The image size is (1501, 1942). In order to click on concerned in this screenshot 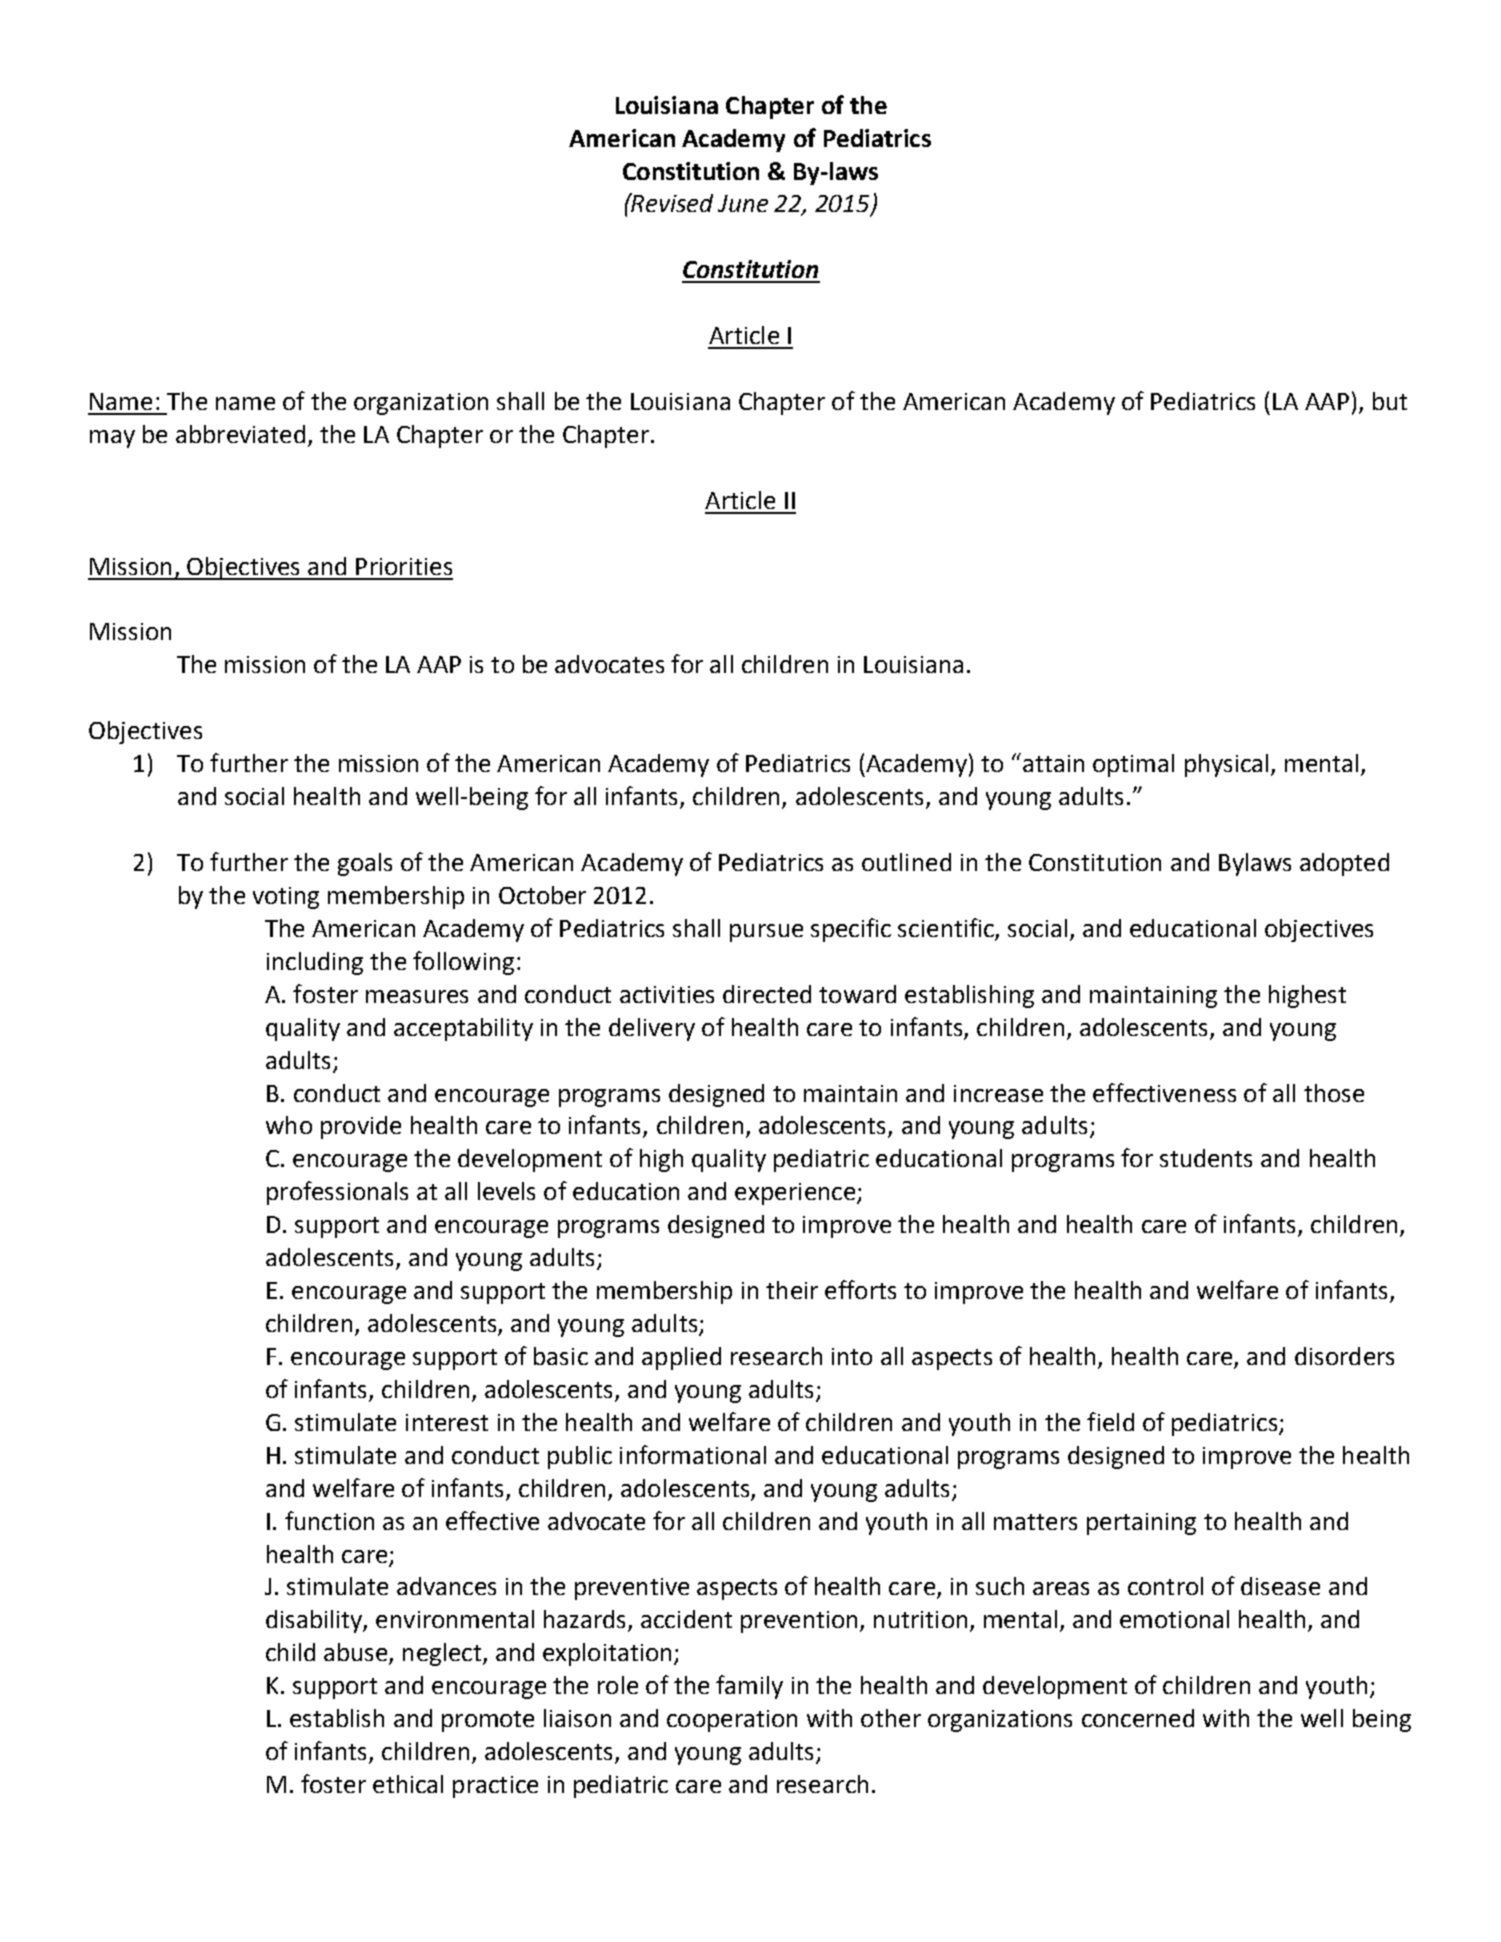, I will do `click(1138, 1718)`.
